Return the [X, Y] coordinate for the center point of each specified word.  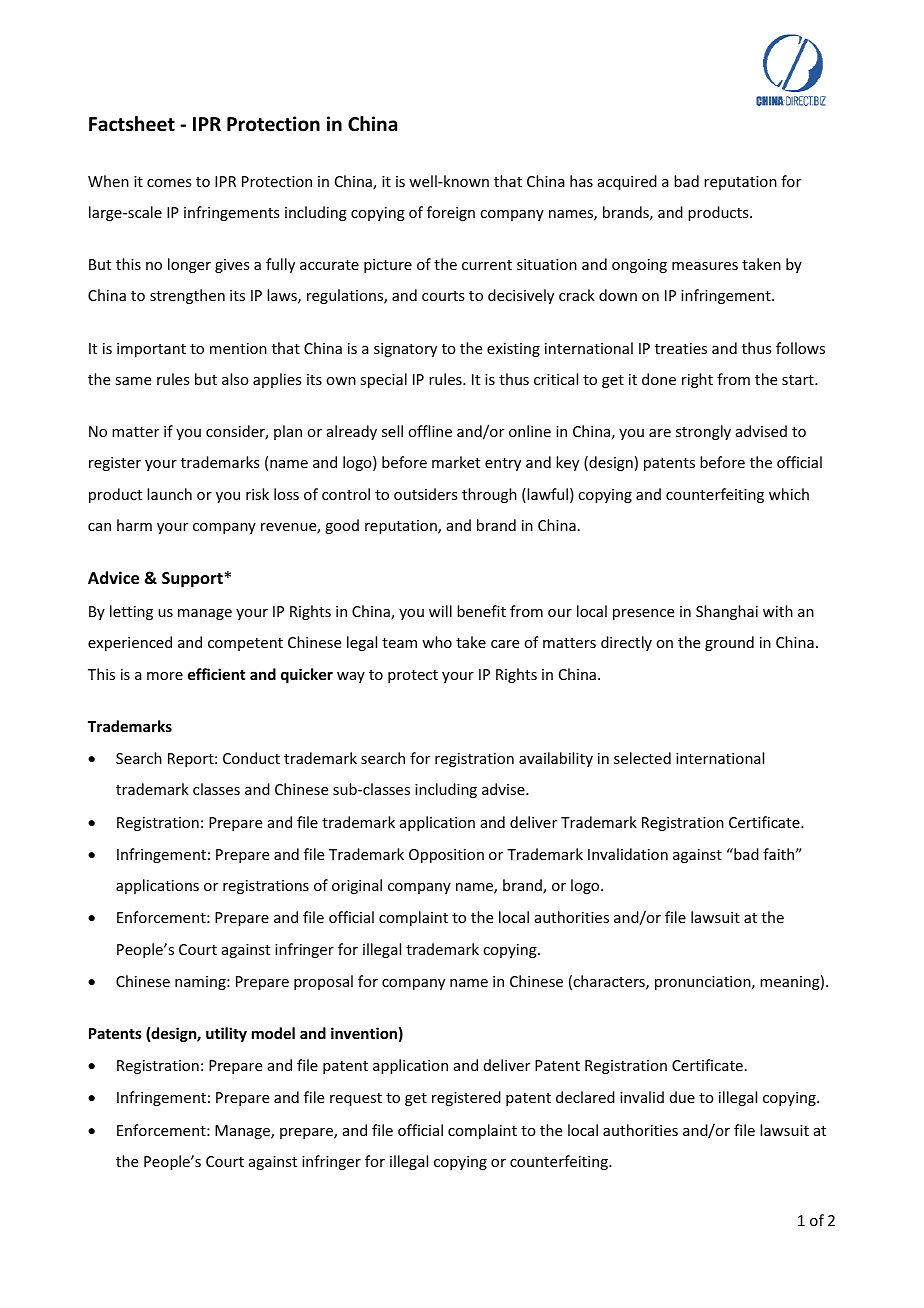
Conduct [251, 758]
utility [226, 1034]
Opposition [446, 856]
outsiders [425, 494]
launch [169, 494]
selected [642, 758]
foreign [451, 213]
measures [705, 266]
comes [169, 183]
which [789, 494]
